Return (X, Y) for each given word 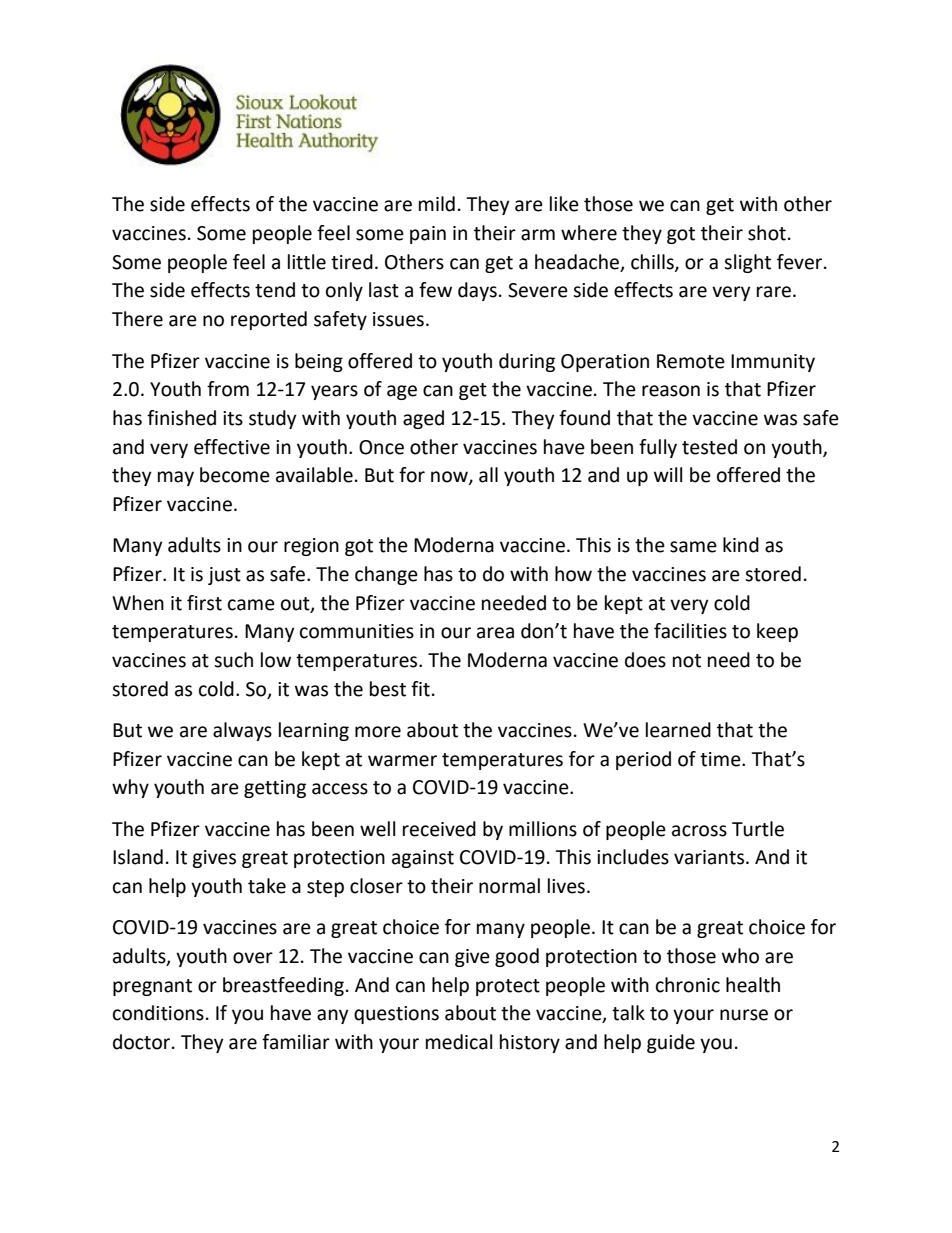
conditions (158, 1013)
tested (709, 447)
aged (423, 419)
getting (275, 789)
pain (428, 235)
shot (767, 233)
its (233, 418)
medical (459, 1042)
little (307, 262)
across (699, 831)
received (439, 829)
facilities (690, 631)
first (204, 603)
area (495, 633)
